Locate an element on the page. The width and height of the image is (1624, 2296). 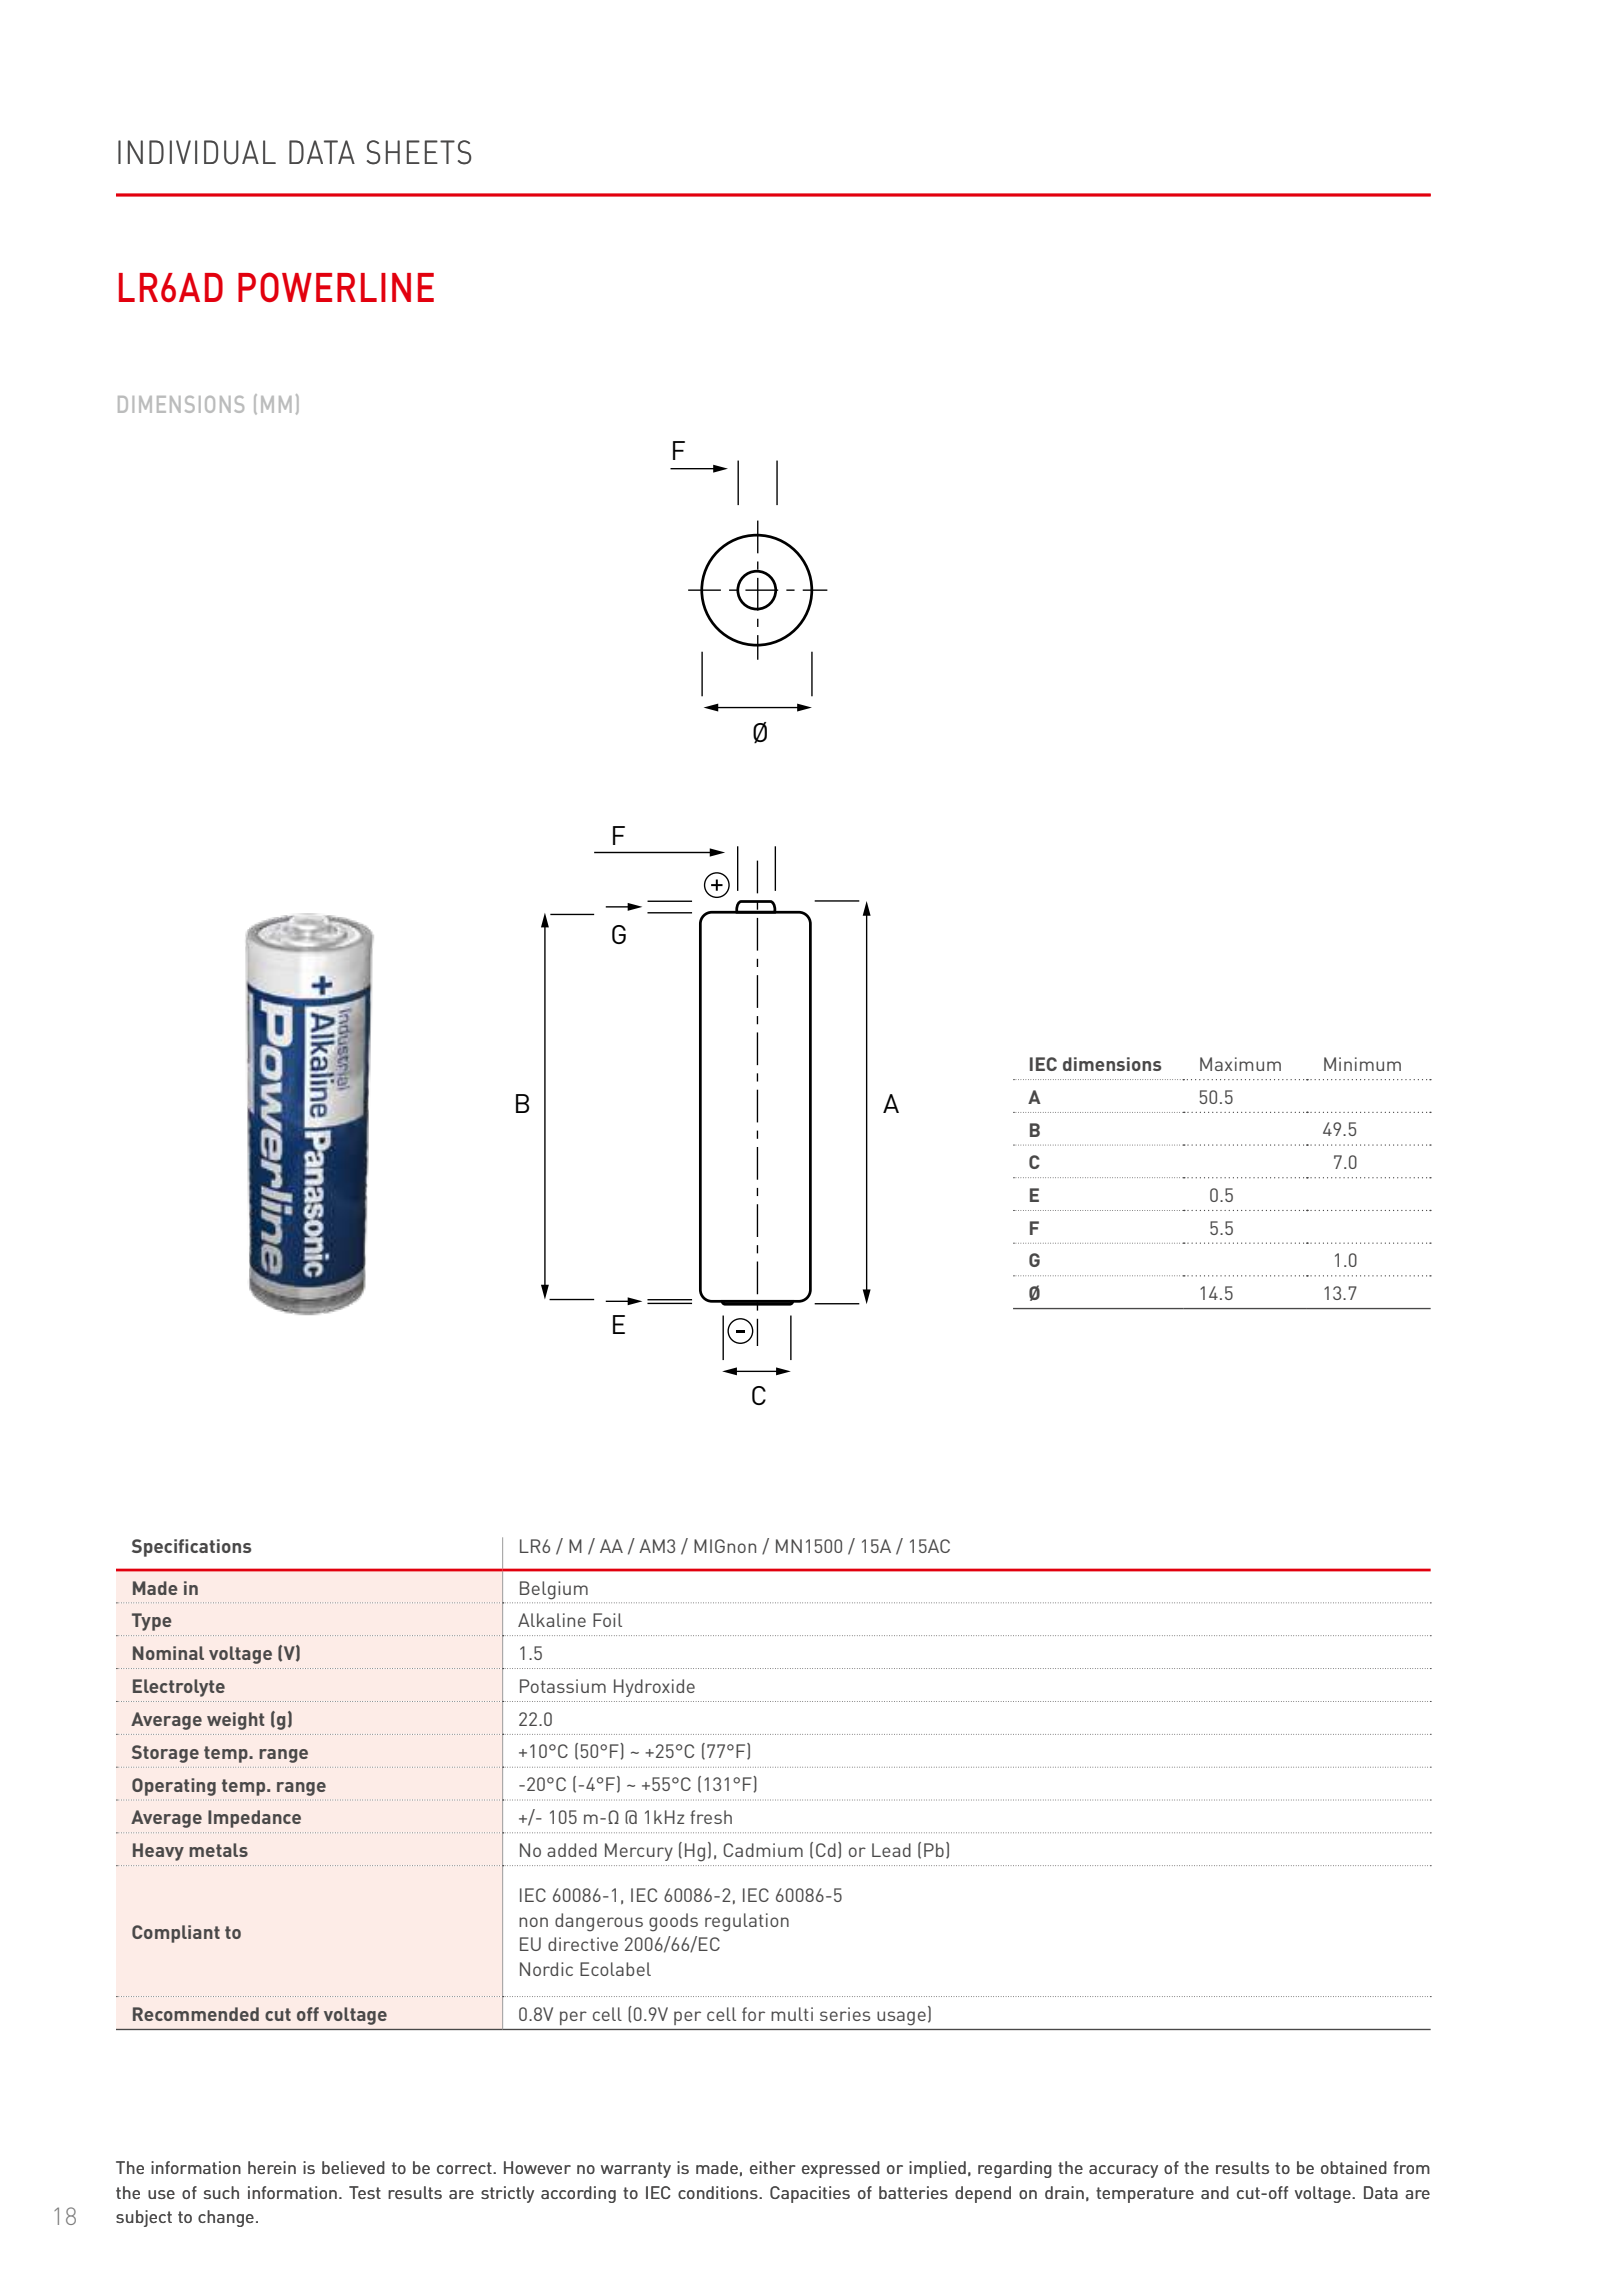
Recommended is located at coordinates (196, 2014).
